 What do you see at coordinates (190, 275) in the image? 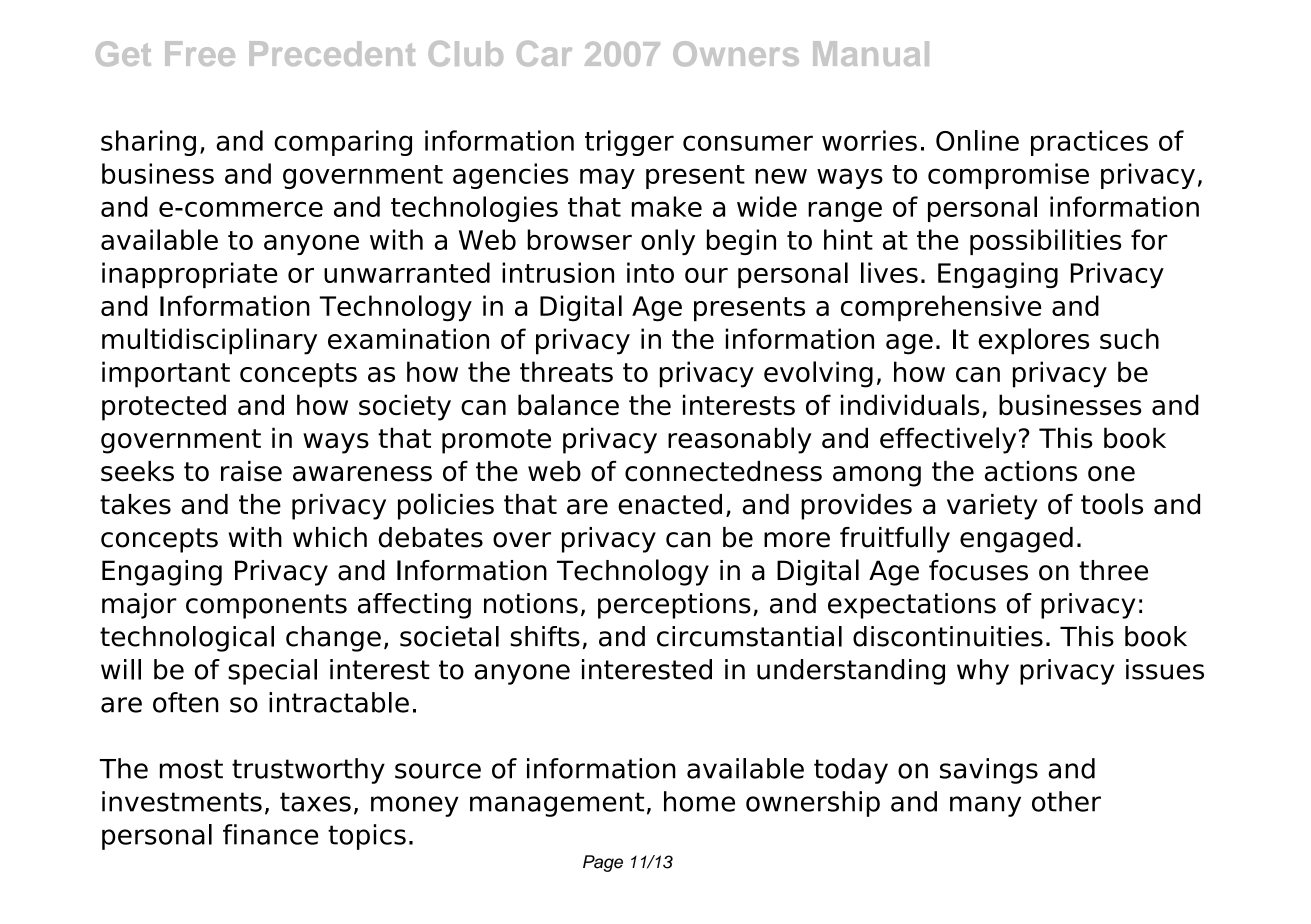
I see `inappropriate` at bounding box center [190, 275].
